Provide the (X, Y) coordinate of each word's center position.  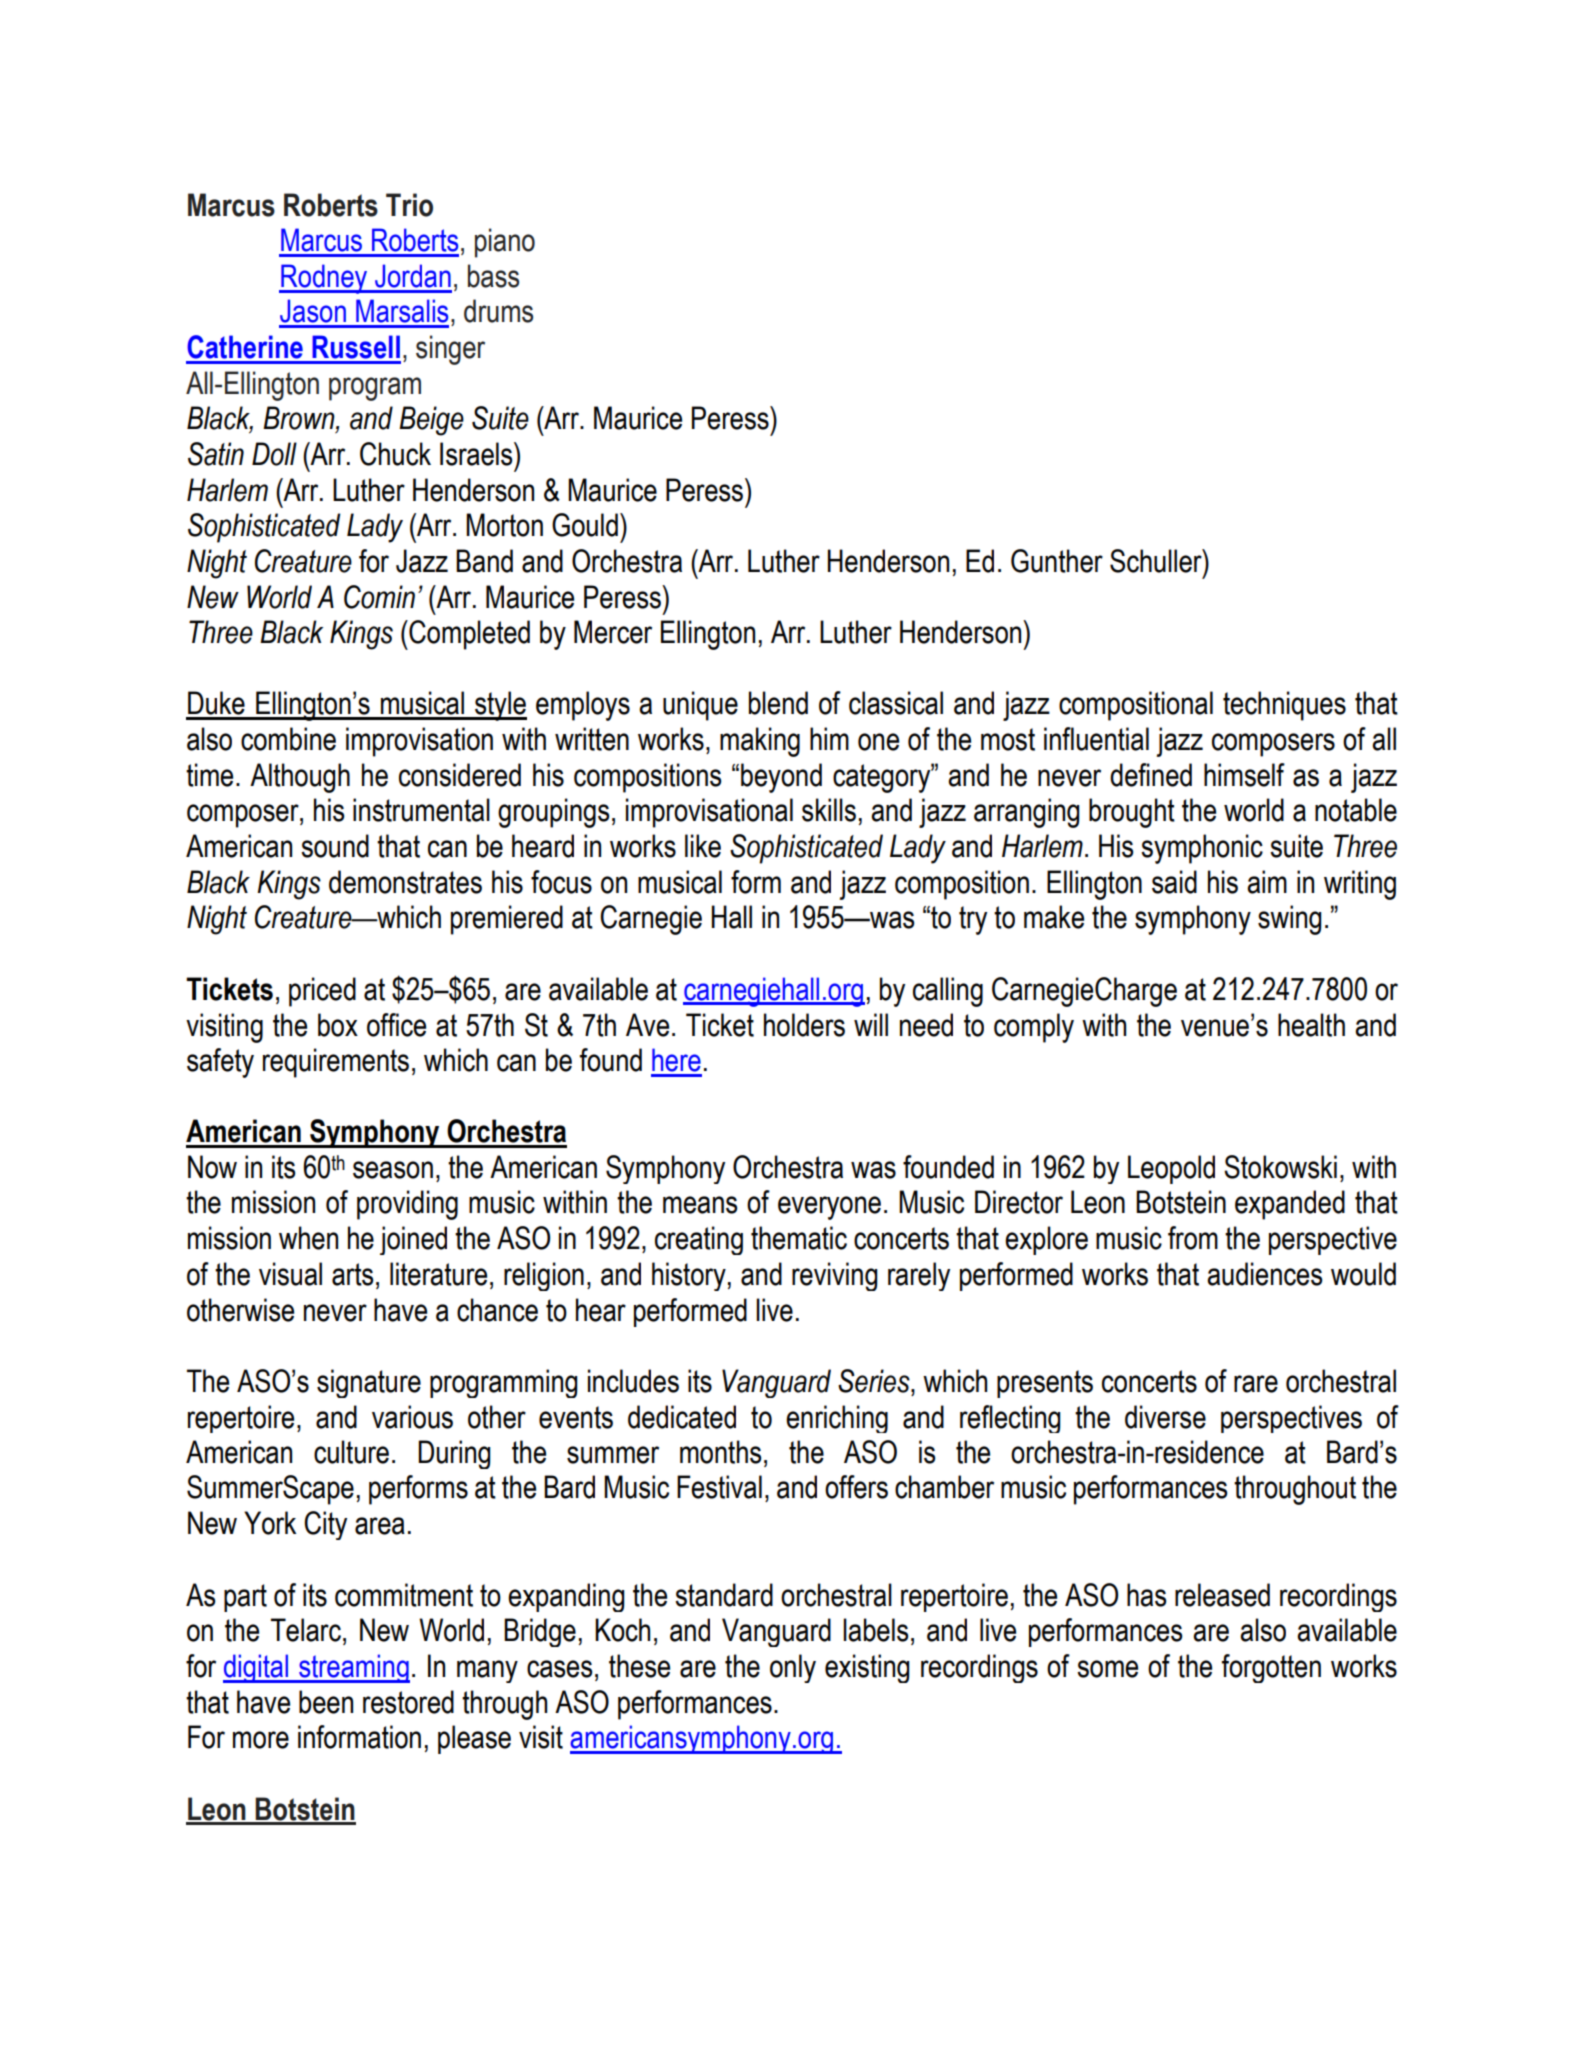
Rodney (324, 279)
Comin (379, 597)
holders (804, 1025)
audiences (1264, 1274)
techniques (1284, 706)
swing (1289, 920)
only (793, 1668)
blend (778, 703)
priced (322, 992)
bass (493, 276)
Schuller (1157, 561)
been (326, 1702)
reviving (834, 1276)
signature (369, 1383)
